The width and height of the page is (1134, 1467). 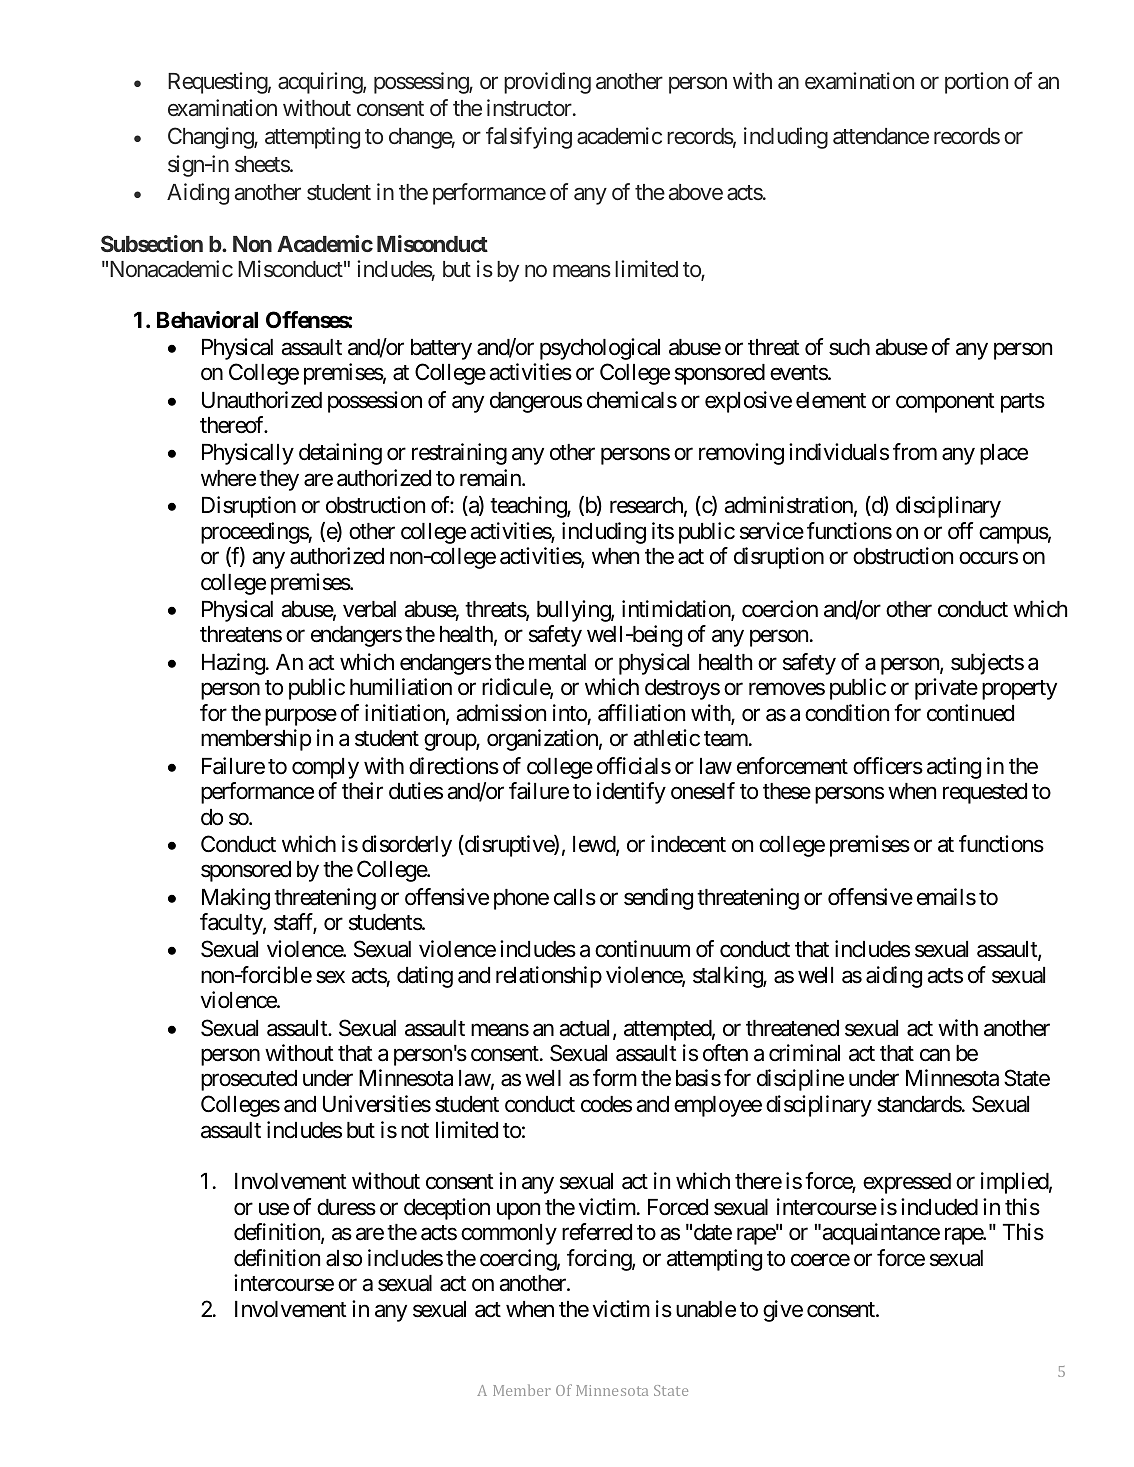 What do you see at coordinates (211, 138) in the page?
I see `Changing` at bounding box center [211, 138].
